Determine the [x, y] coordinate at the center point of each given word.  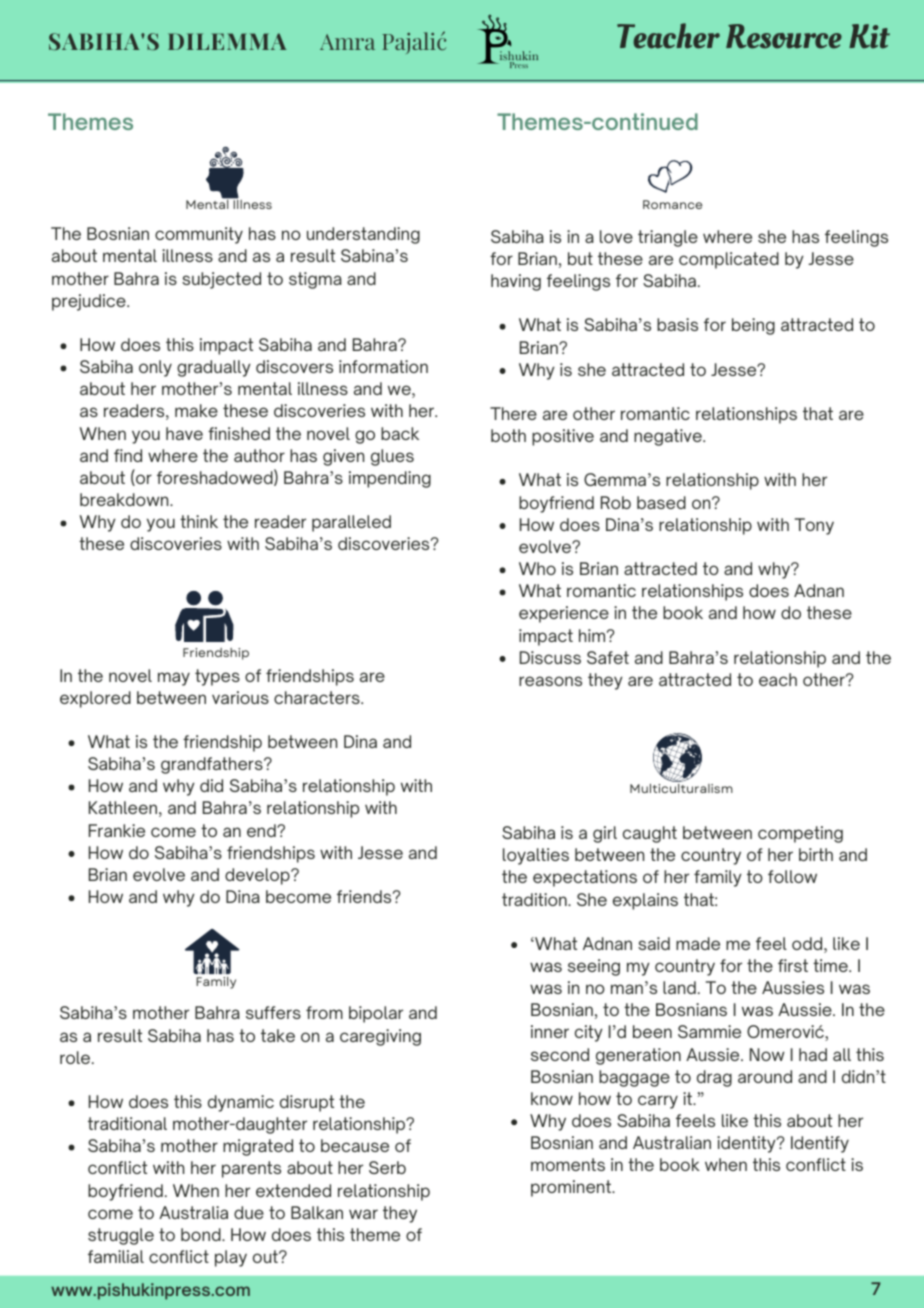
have [184, 433]
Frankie [117, 830]
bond [202, 1234]
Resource [784, 36]
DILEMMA [227, 41]
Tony [814, 526]
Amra [347, 42]
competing [800, 834]
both [508, 435]
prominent [572, 1188]
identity [747, 1144]
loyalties [536, 856]
